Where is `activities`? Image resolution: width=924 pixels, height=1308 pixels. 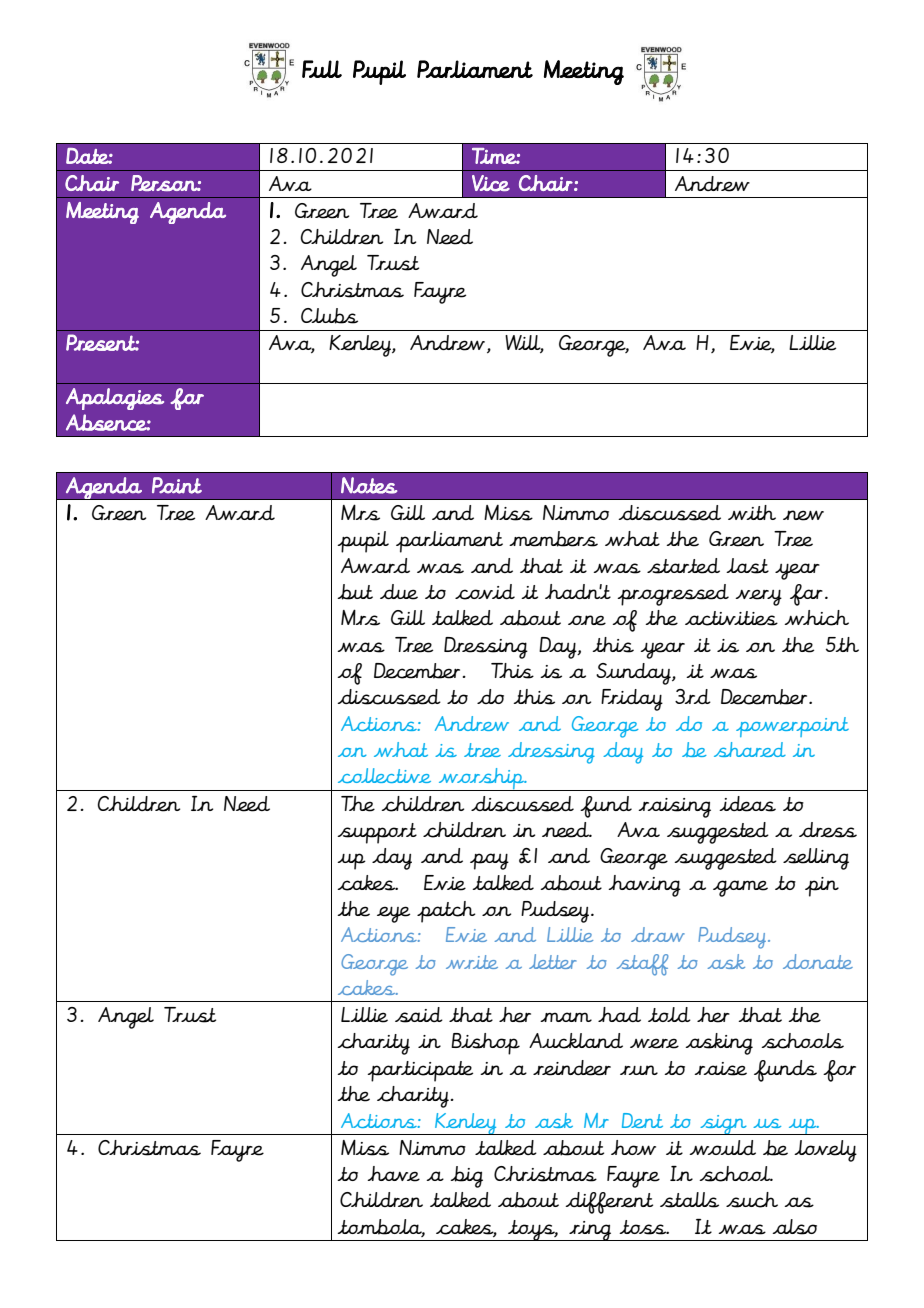
activities is located at coordinates (731, 618).
